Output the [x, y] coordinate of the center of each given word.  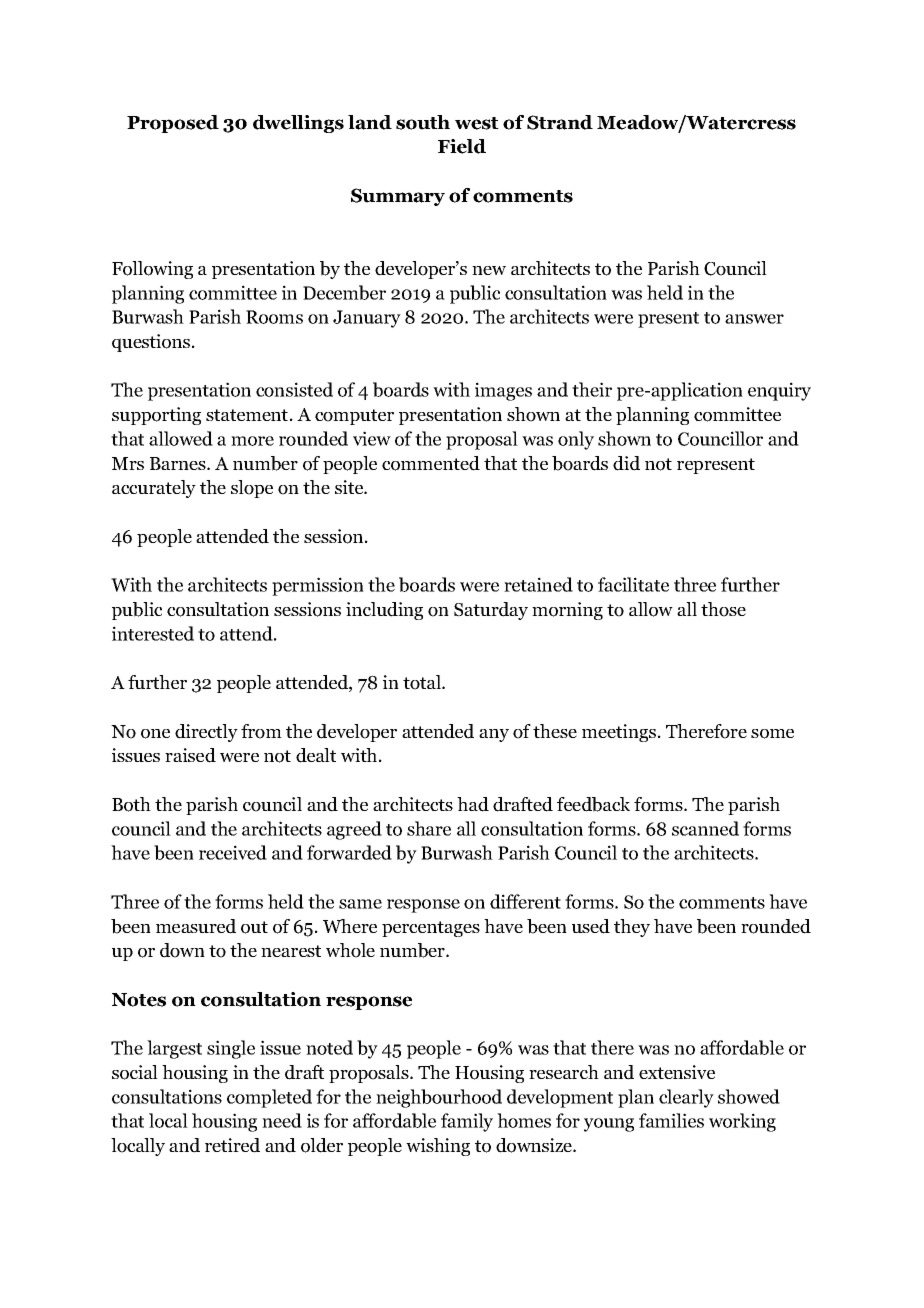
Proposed [173, 124]
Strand [560, 122]
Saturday [491, 611]
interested [153, 633]
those [723, 609]
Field [462, 146]
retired [232, 1145]
